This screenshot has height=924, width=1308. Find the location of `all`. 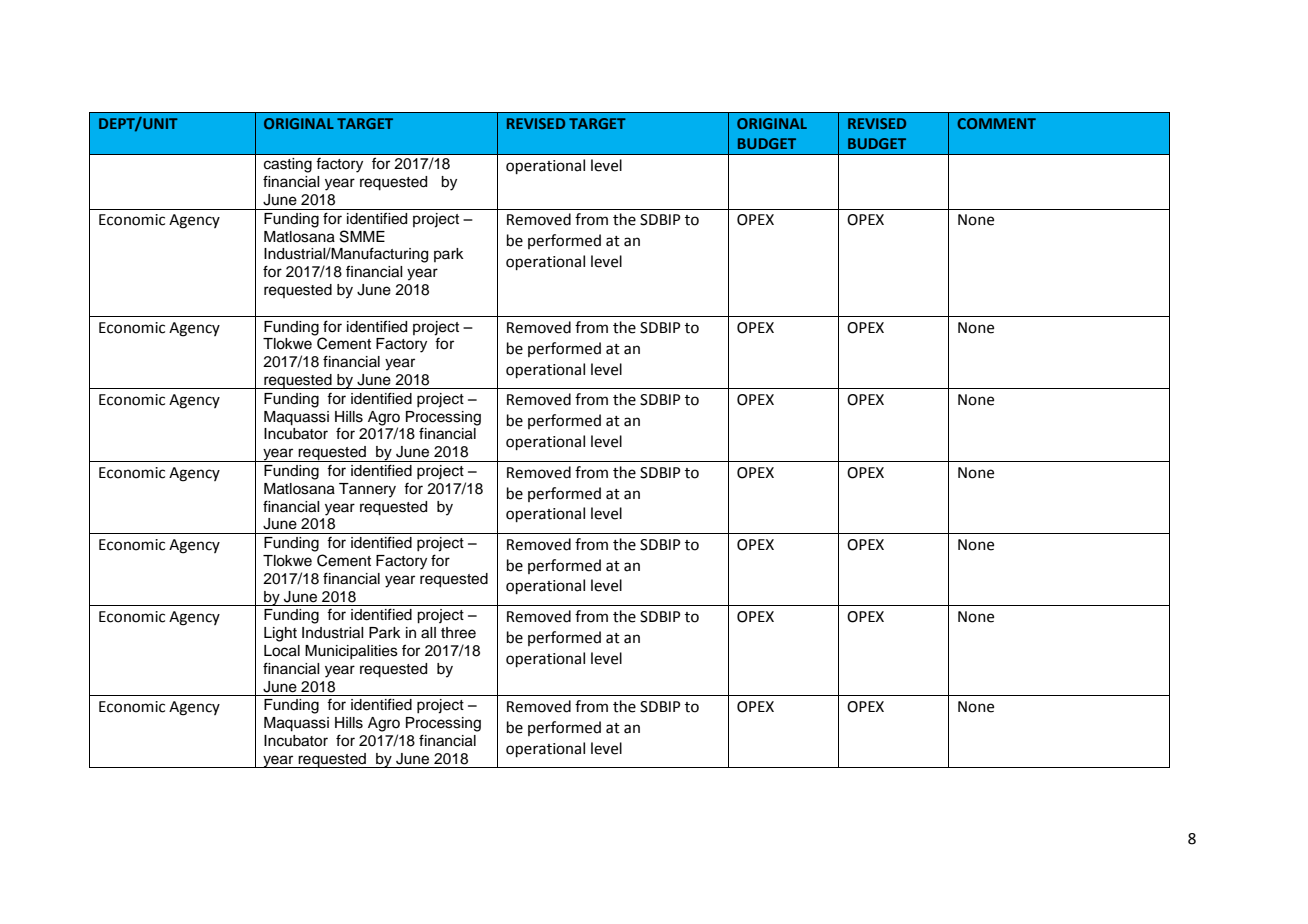

all is located at coordinates (428, 633).
